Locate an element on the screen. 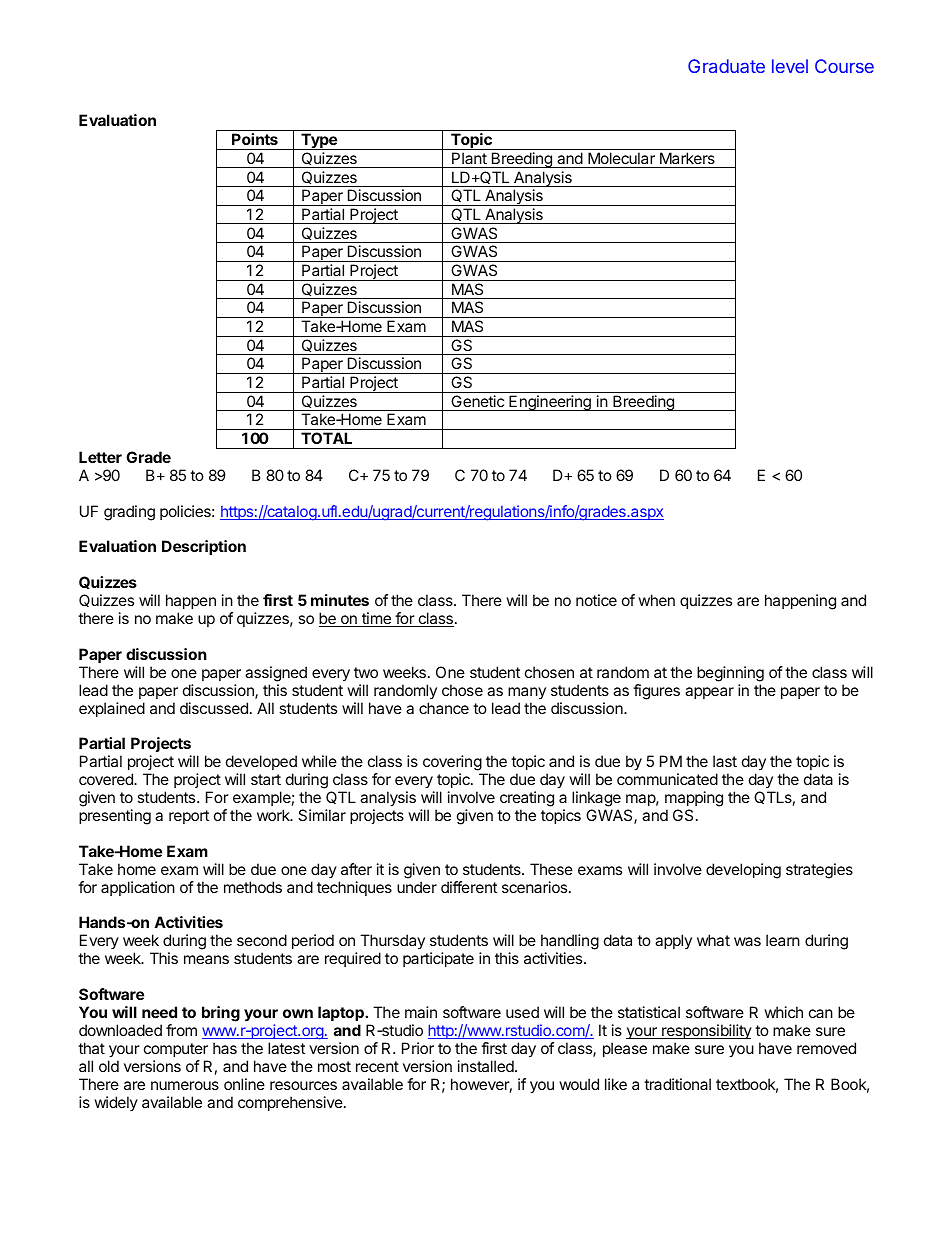 The image size is (952, 1233). Engineering is located at coordinates (550, 403).
